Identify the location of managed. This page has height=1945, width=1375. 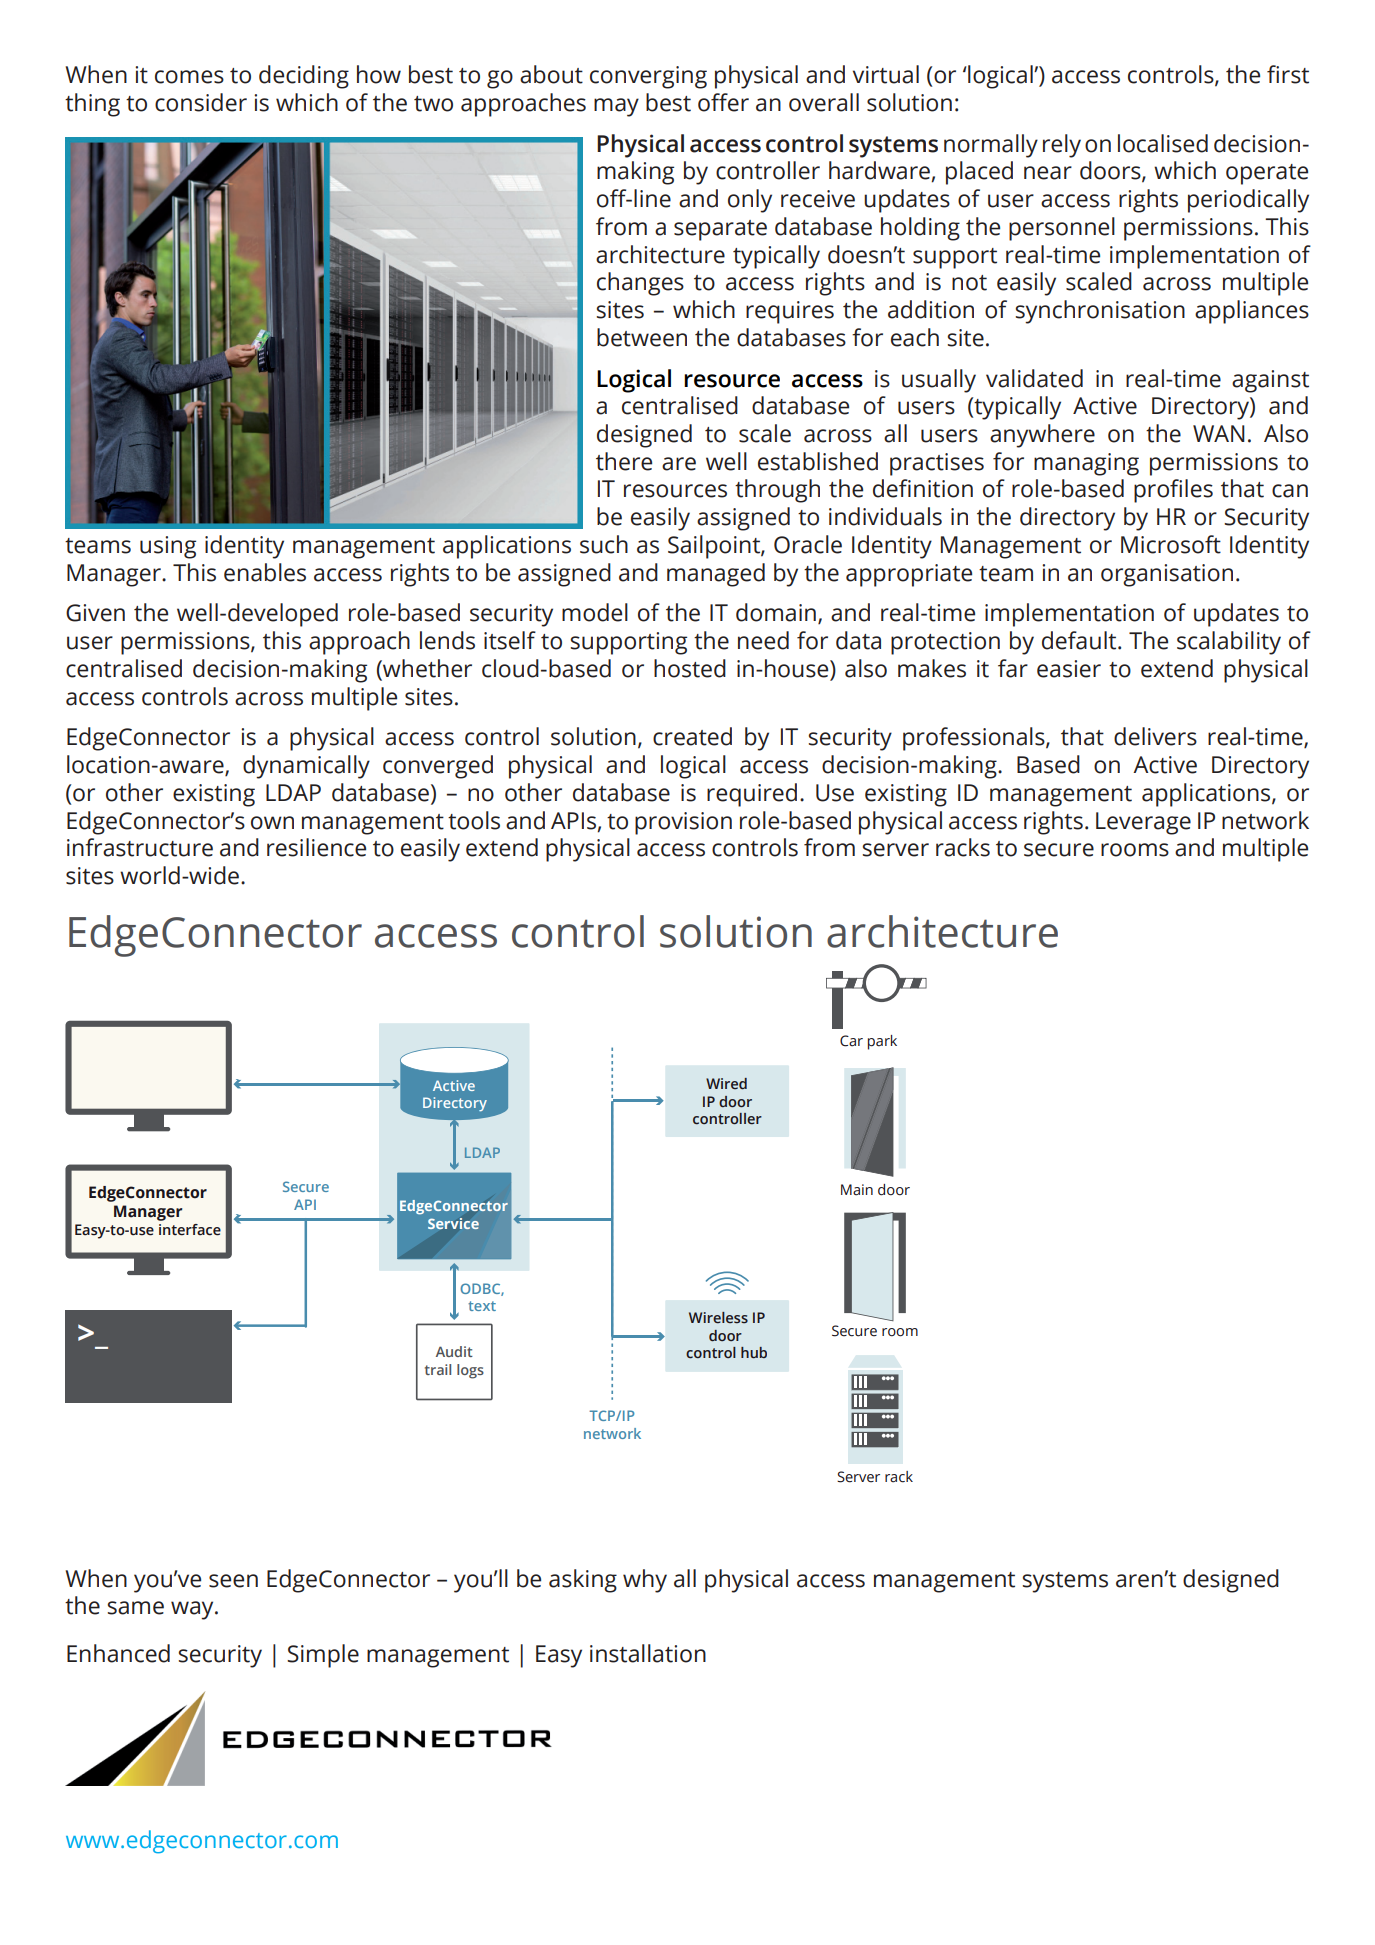
(716, 575).
